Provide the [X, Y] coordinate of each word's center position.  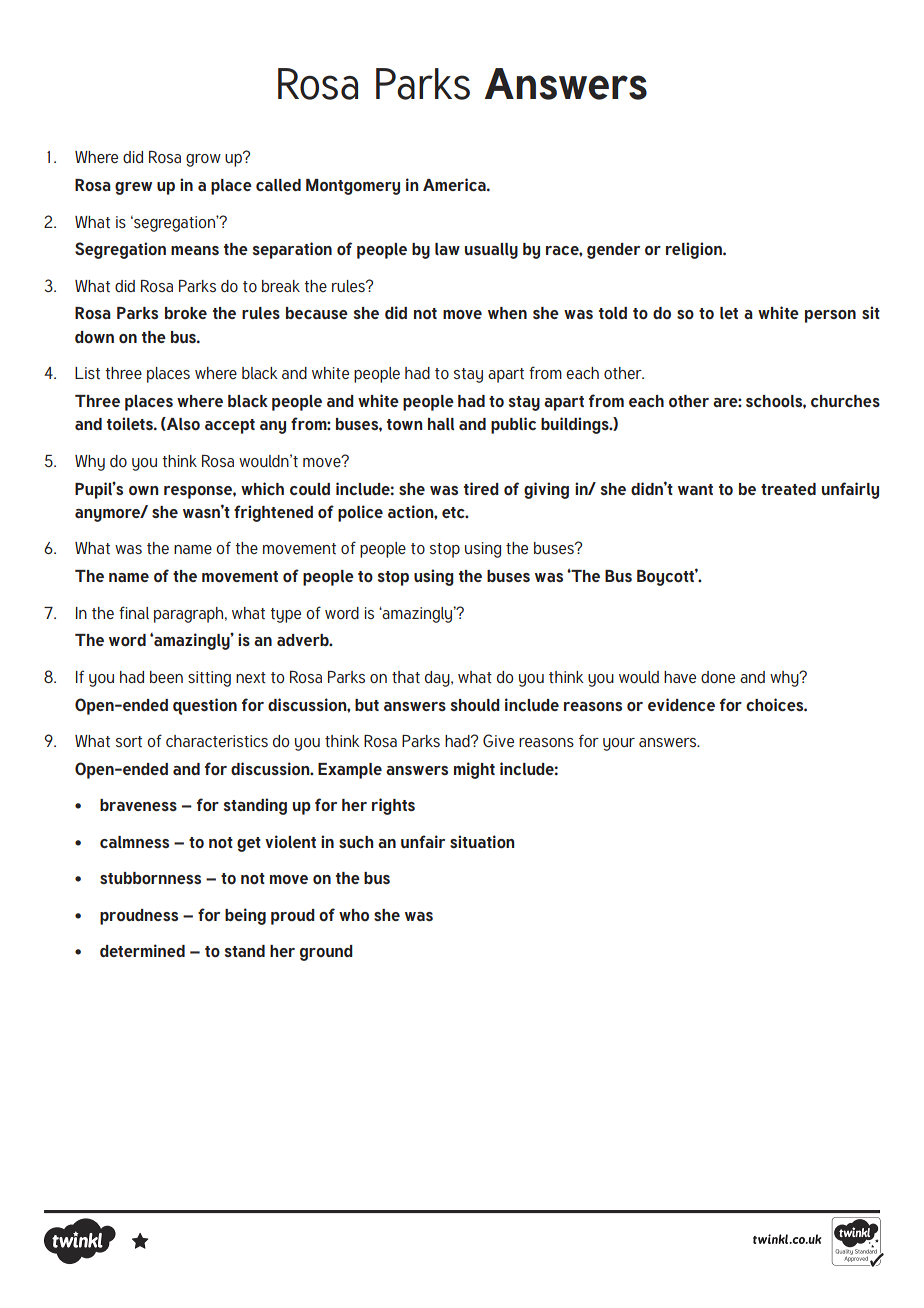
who [354, 915]
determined [142, 950]
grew [133, 188]
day [438, 679]
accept [230, 426]
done [718, 677]
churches [845, 401]
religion [695, 250]
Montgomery [353, 187]
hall [441, 424]
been [166, 677]
